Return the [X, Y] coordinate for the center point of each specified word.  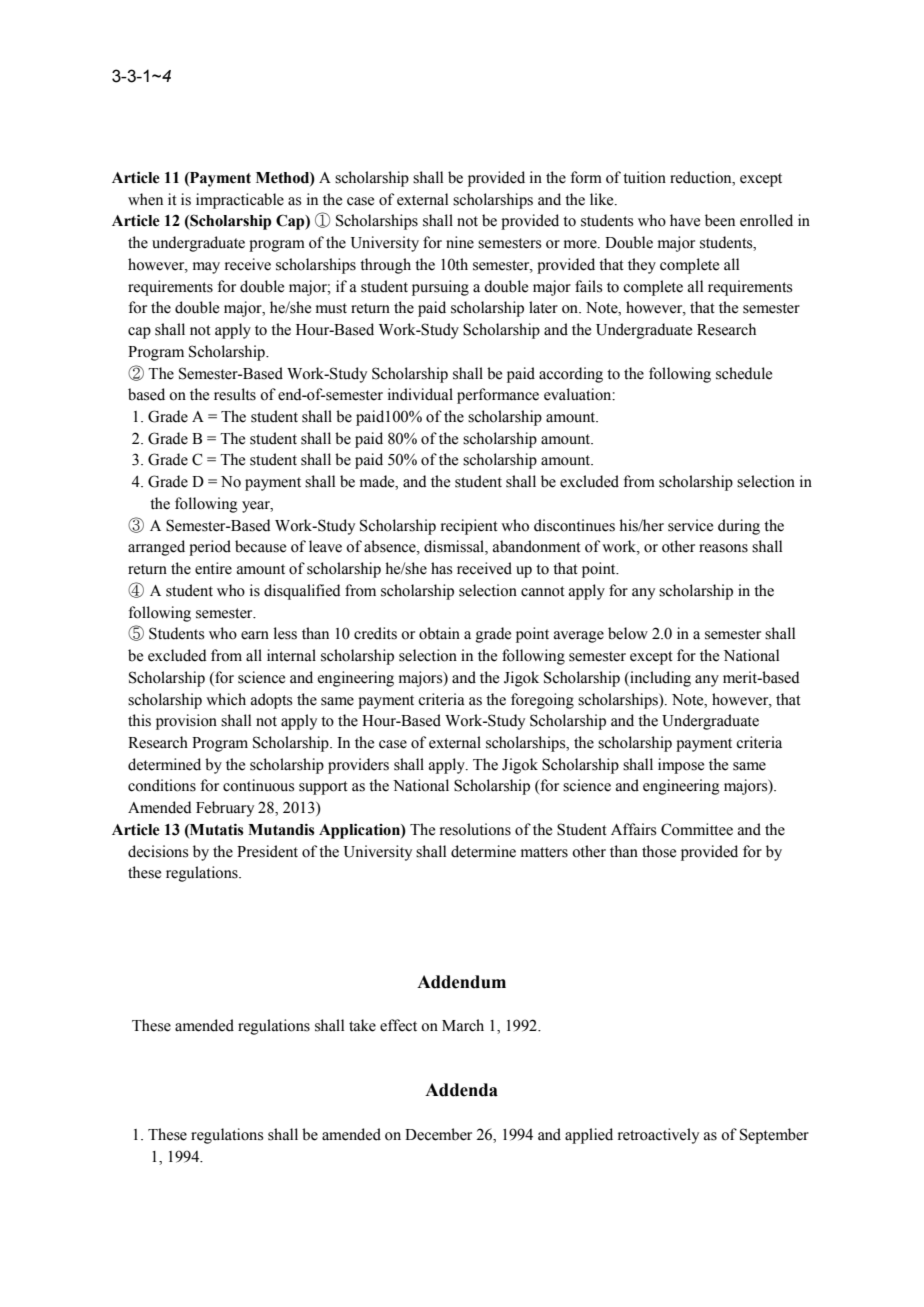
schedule [744, 373]
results [235, 394]
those [659, 851]
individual [420, 394]
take [362, 1025]
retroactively [658, 1136]
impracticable [240, 201]
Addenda [461, 1090]
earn [255, 635]
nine [460, 242]
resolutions [475, 829]
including [659, 679]
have [685, 220]
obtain [439, 633]
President [267, 851]
